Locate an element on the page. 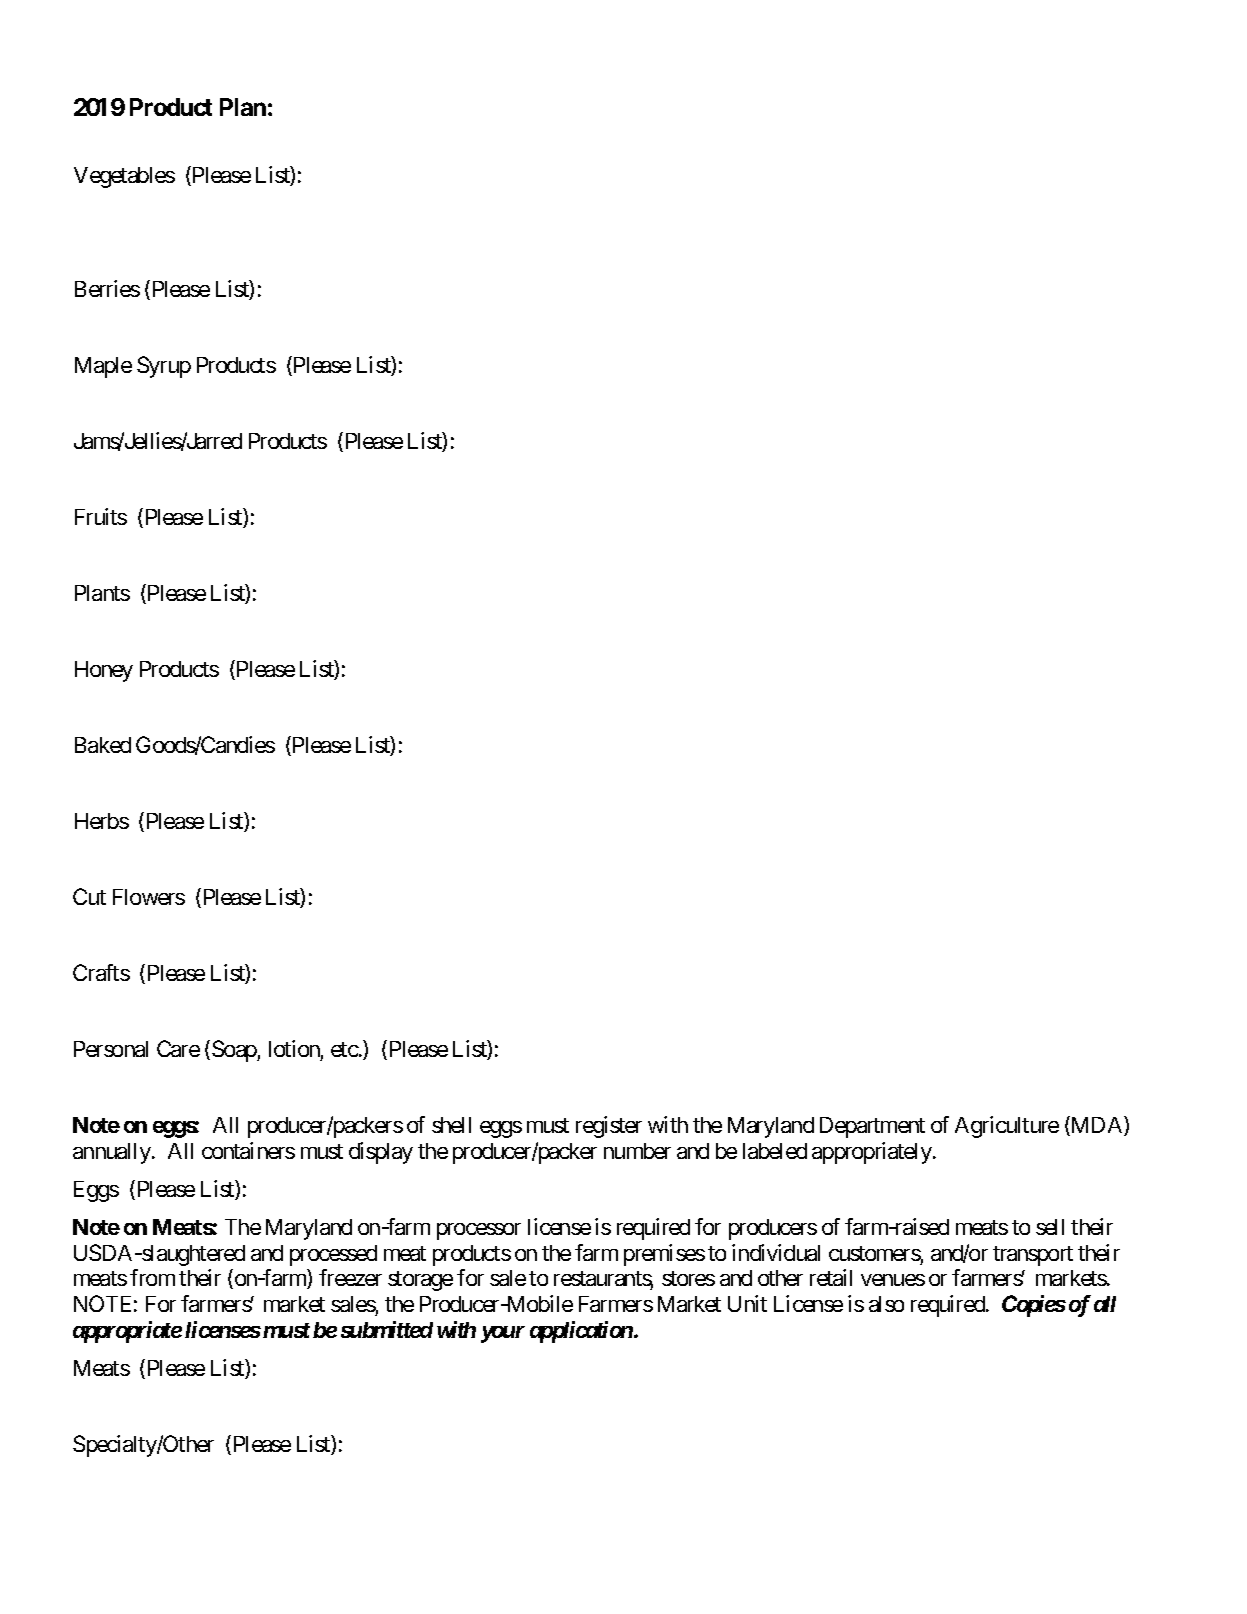 The image size is (1247, 1614). also is located at coordinates (886, 1304).
